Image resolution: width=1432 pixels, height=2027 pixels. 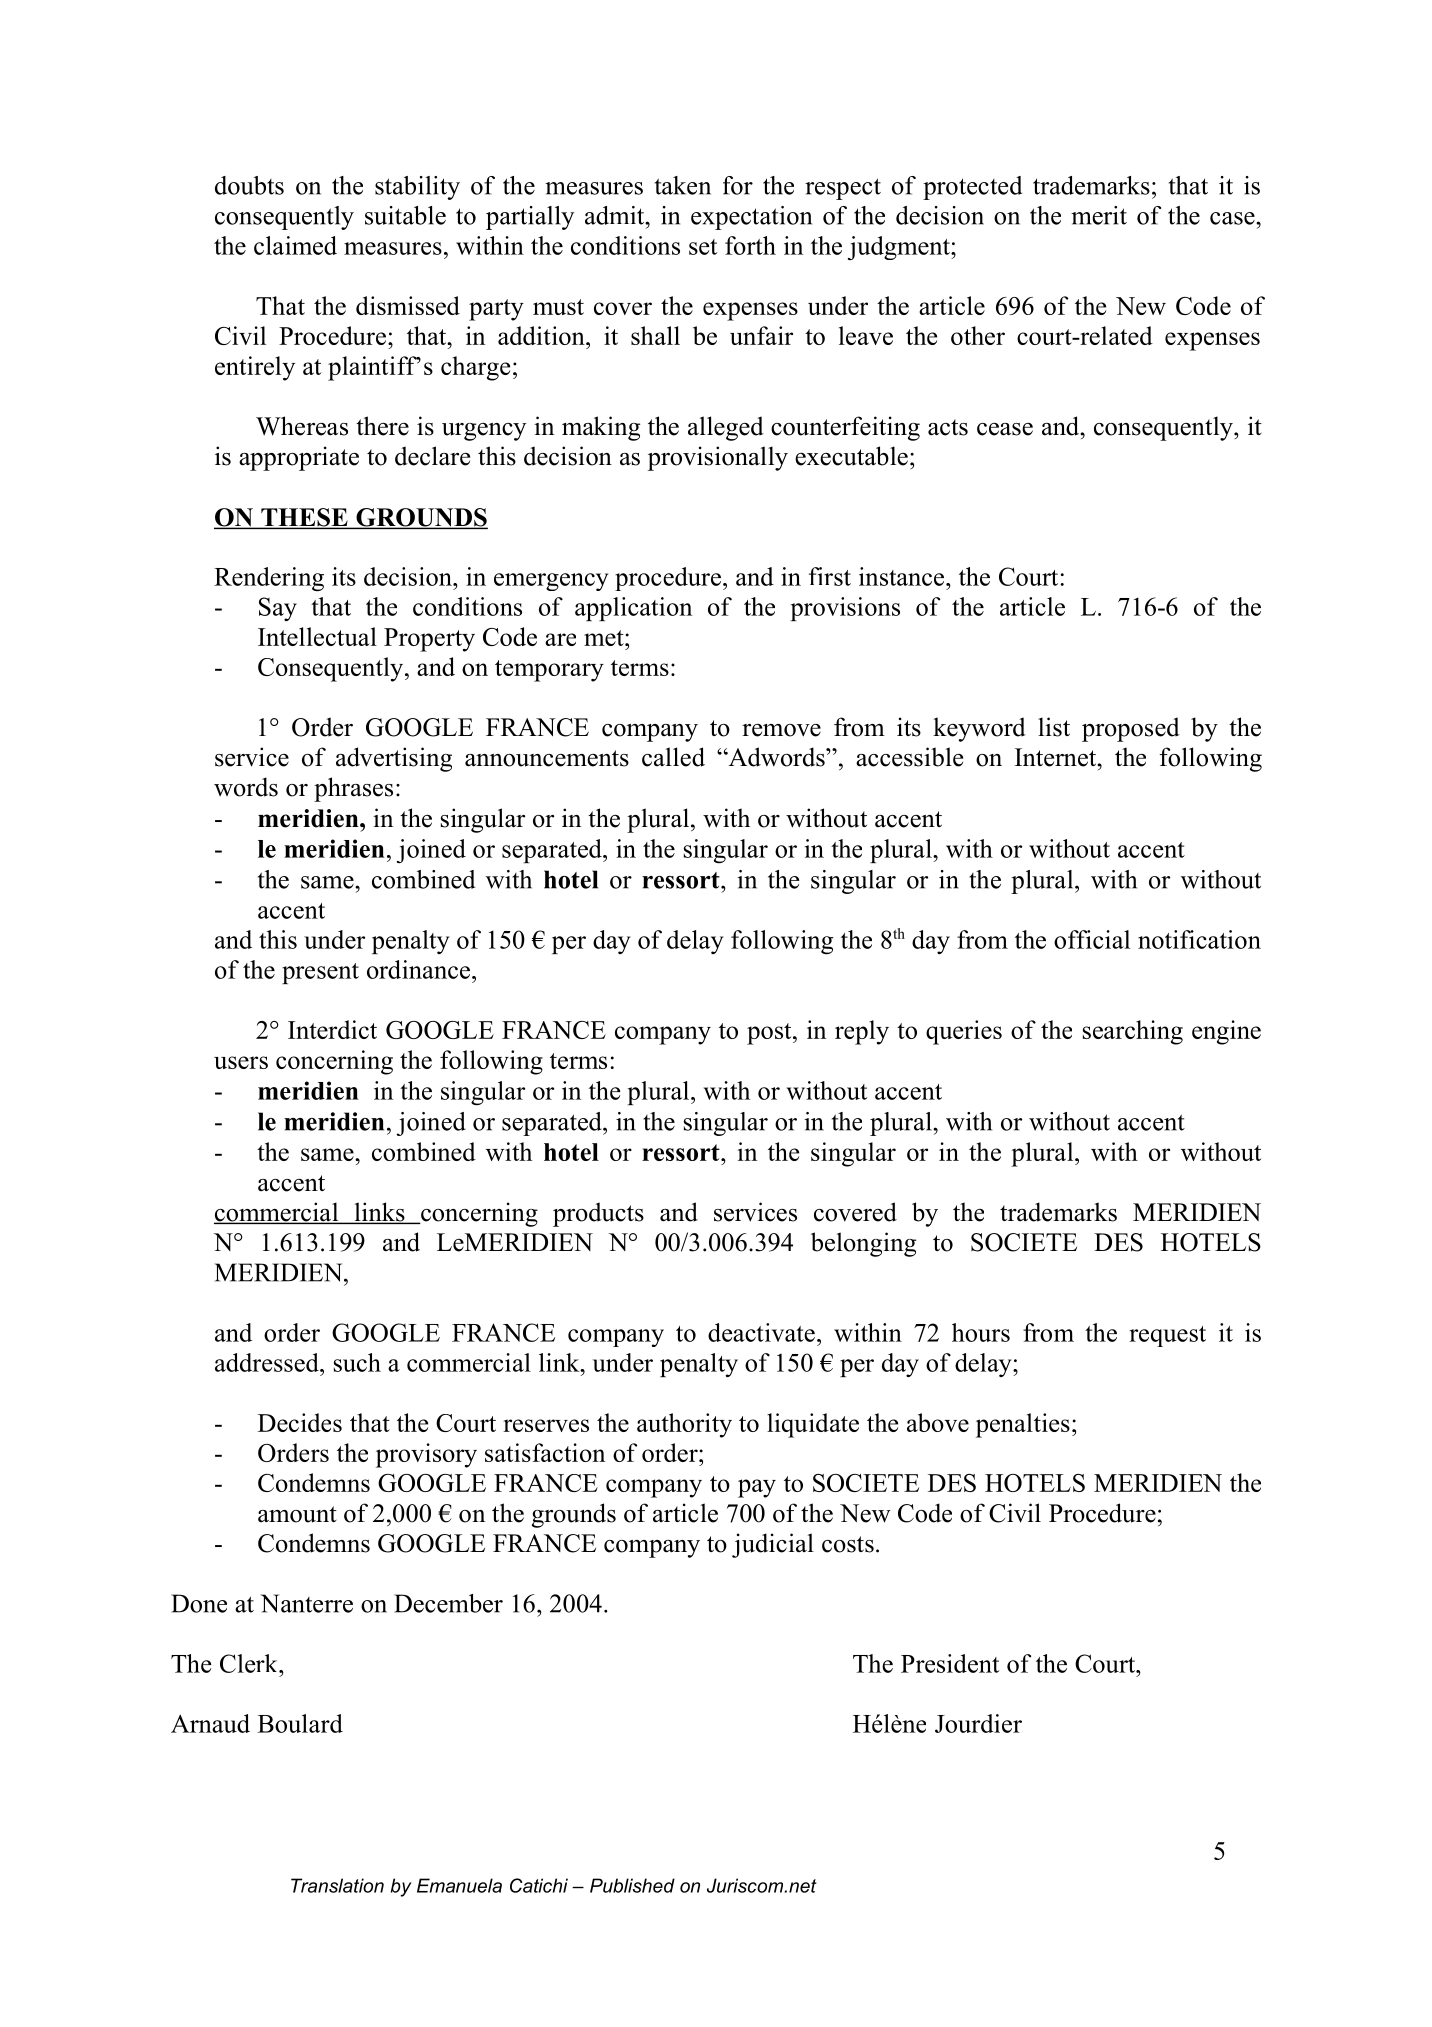 I want to click on application, so click(x=633, y=609).
